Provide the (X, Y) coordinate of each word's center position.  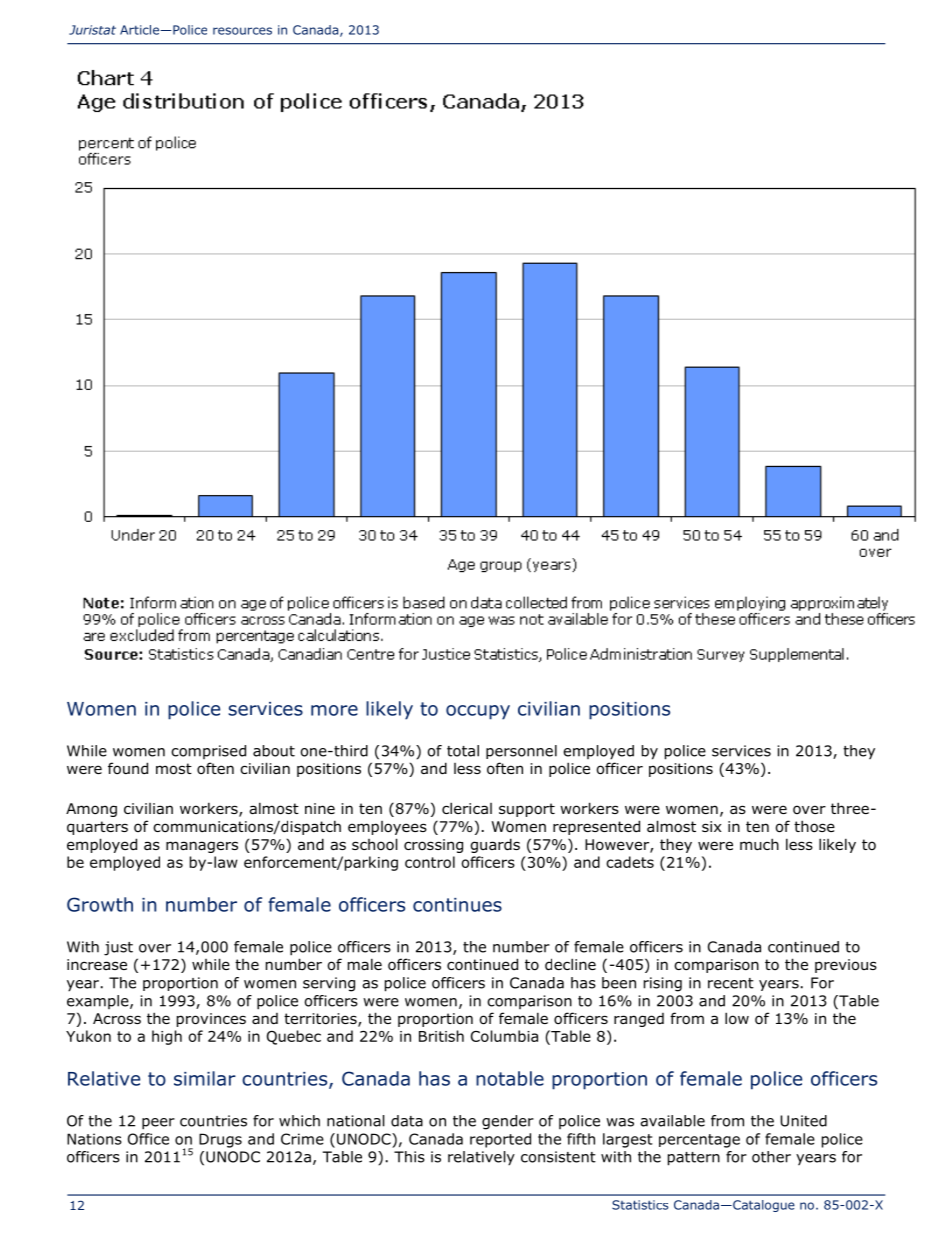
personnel (521, 752)
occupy (478, 712)
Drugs (220, 1140)
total (463, 751)
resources (242, 31)
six (712, 826)
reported (500, 1140)
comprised (208, 752)
